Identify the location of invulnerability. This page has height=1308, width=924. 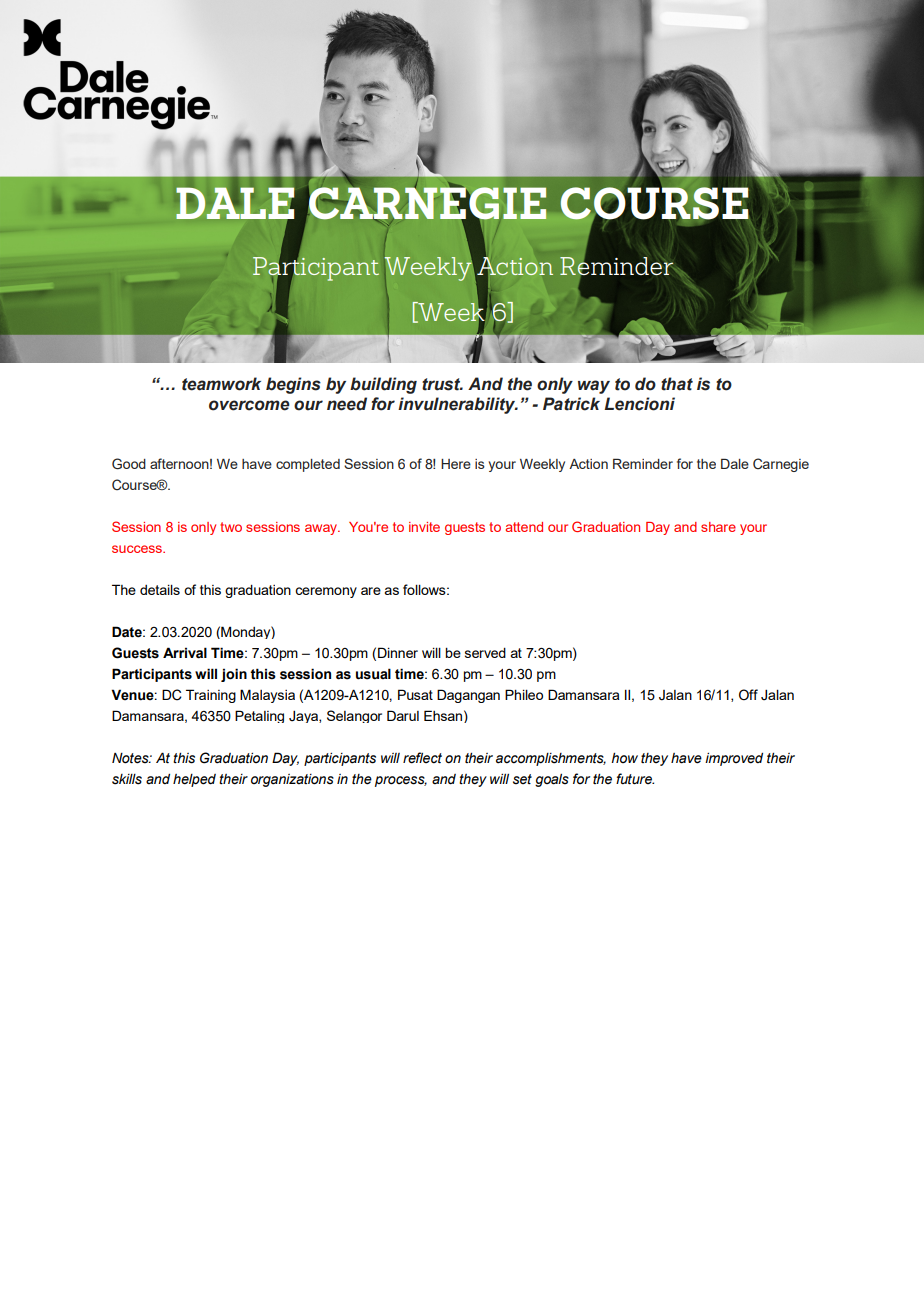
(458, 405).
